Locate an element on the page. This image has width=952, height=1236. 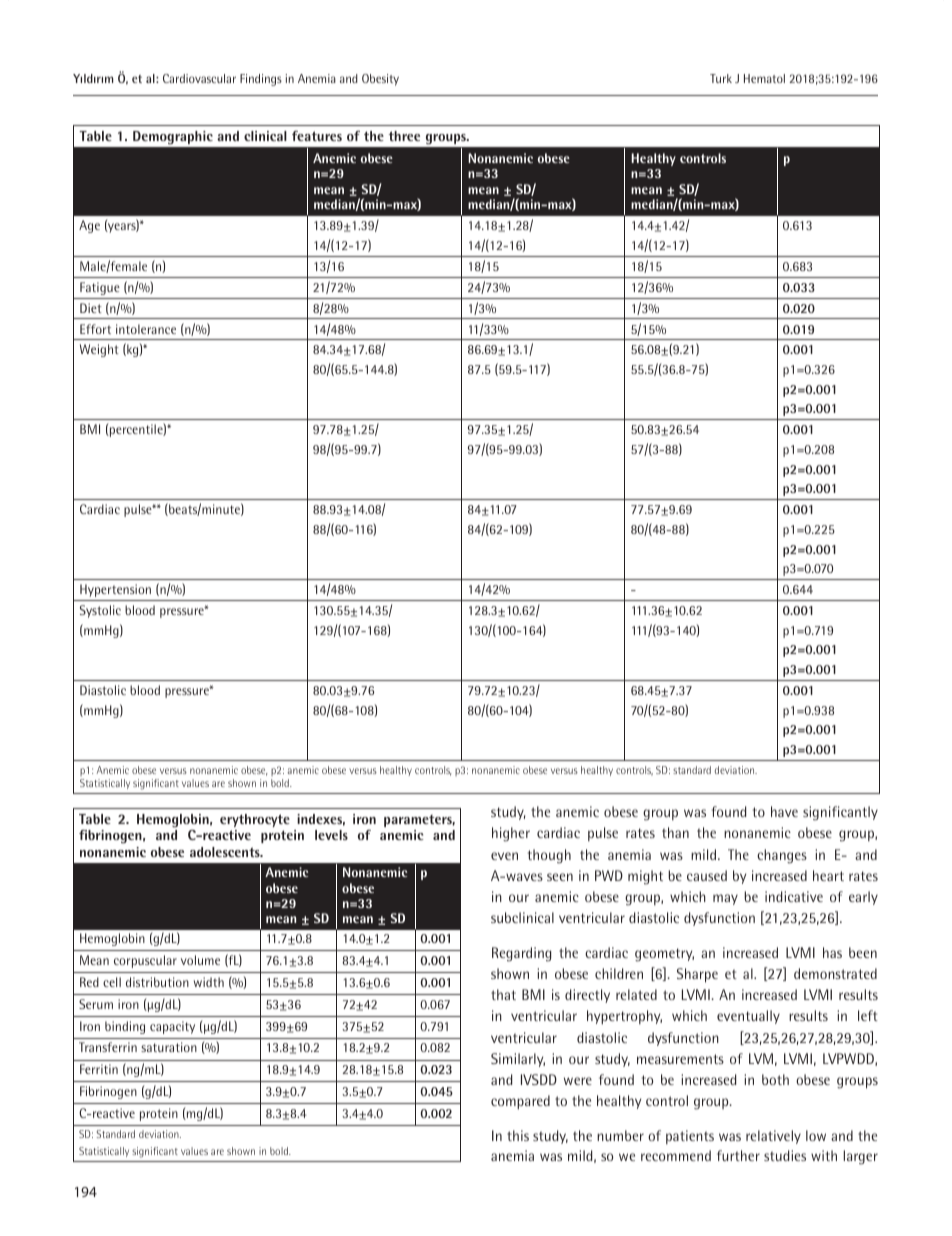
changes is located at coordinates (782, 856).
